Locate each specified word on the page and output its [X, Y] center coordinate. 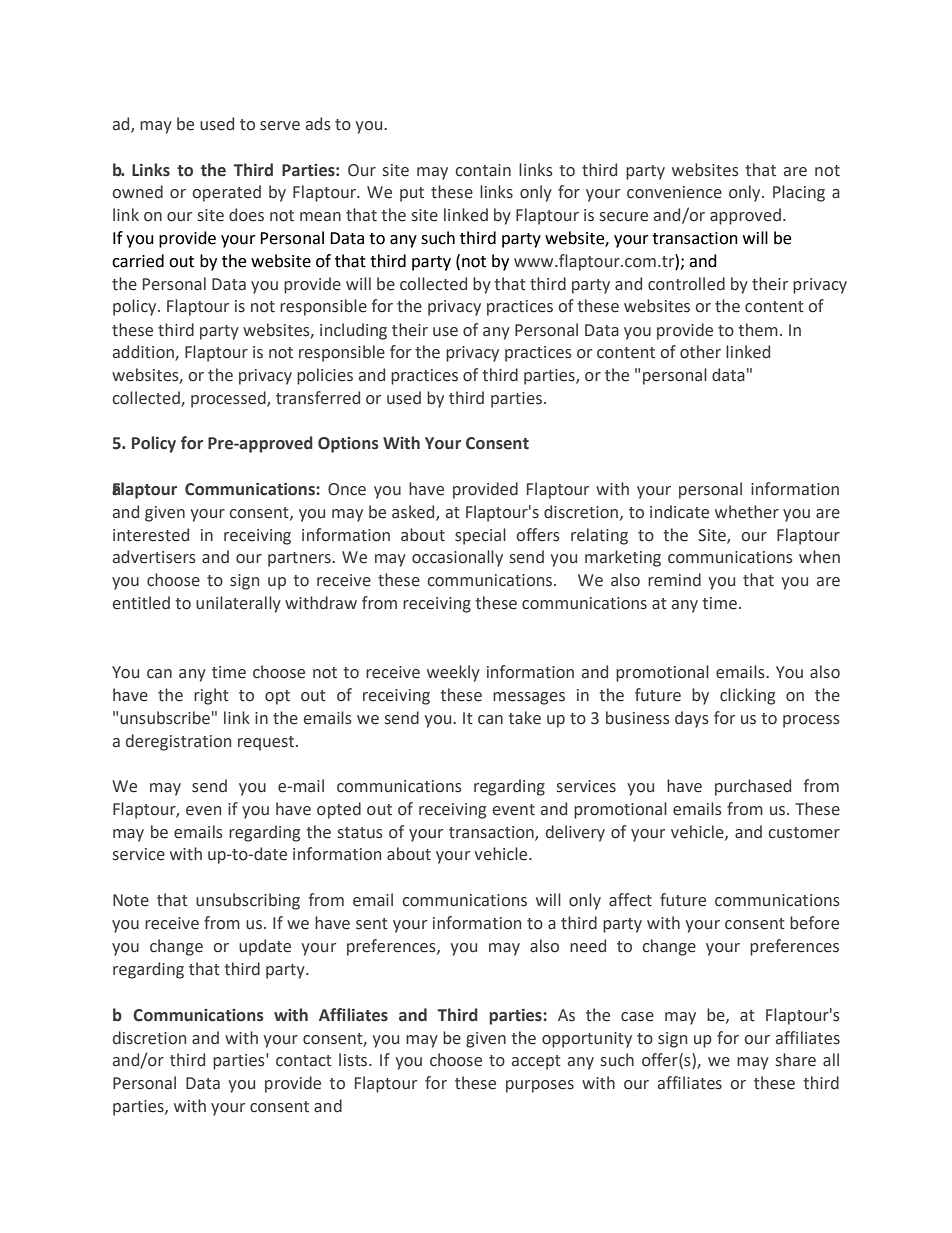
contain [483, 170]
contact [304, 1061]
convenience [674, 192]
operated [226, 193]
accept [536, 1062]
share [796, 1060]
